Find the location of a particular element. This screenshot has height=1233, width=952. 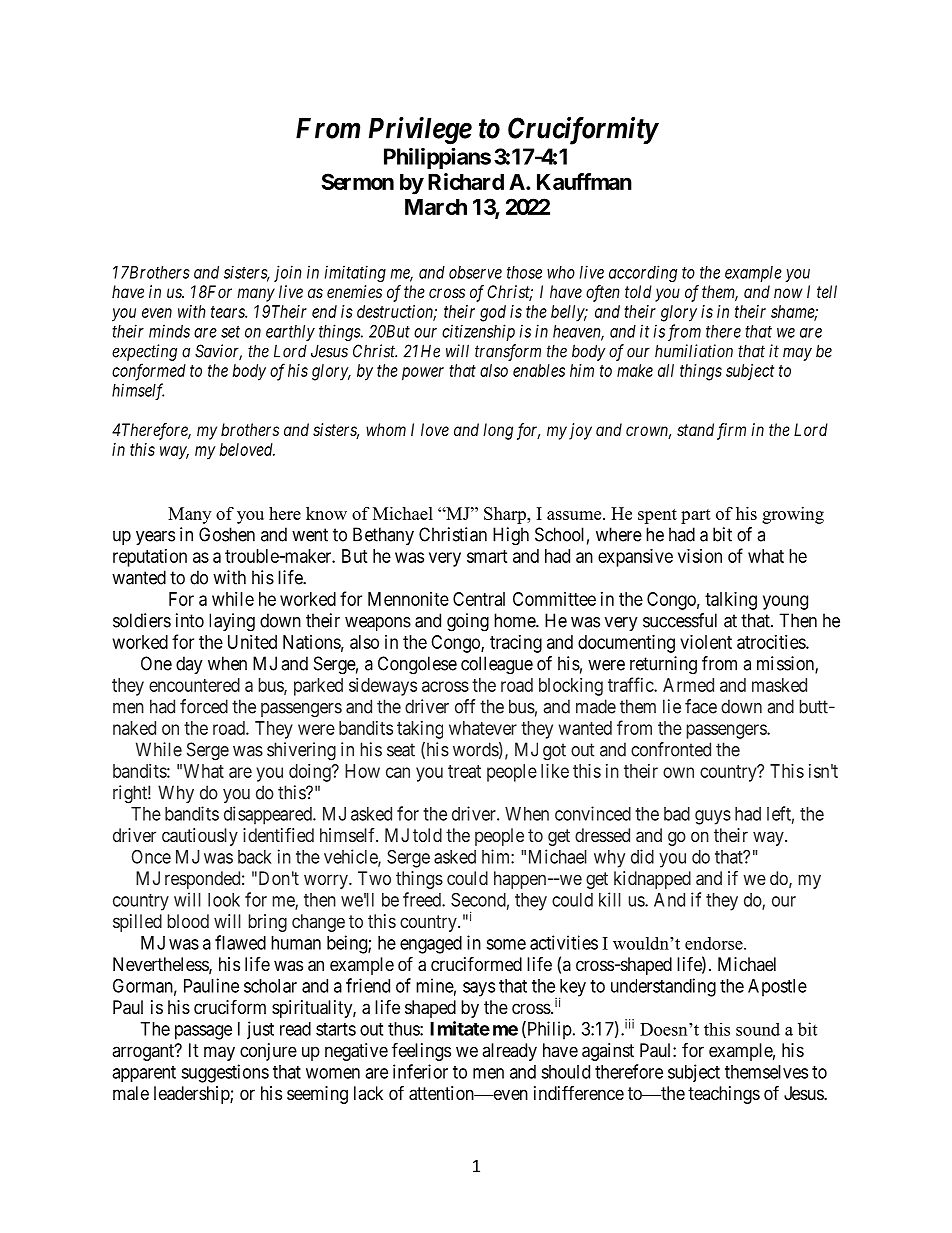

going is located at coordinates (468, 622).
